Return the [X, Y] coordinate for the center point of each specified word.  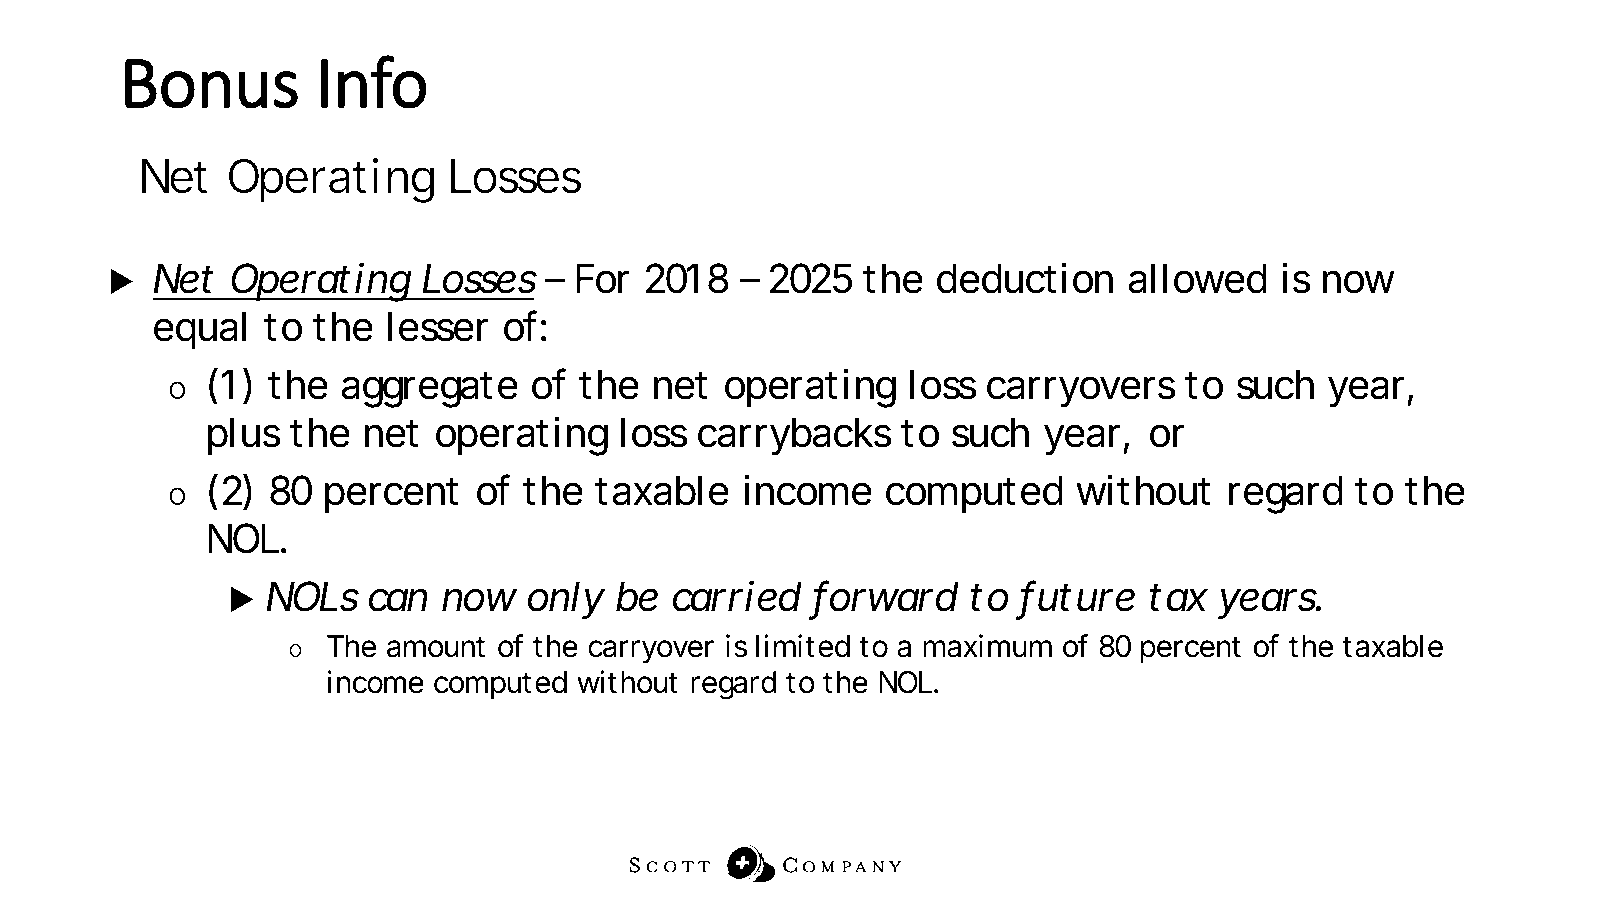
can [398, 600]
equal [200, 330]
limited [803, 646]
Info [373, 82]
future [1078, 597]
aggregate [429, 390]
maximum [987, 646]
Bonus [211, 84]
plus [244, 436]
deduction [1025, 278]
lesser [438, 326]
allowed [1197, 278]
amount [436, 647]
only [566, 600]
